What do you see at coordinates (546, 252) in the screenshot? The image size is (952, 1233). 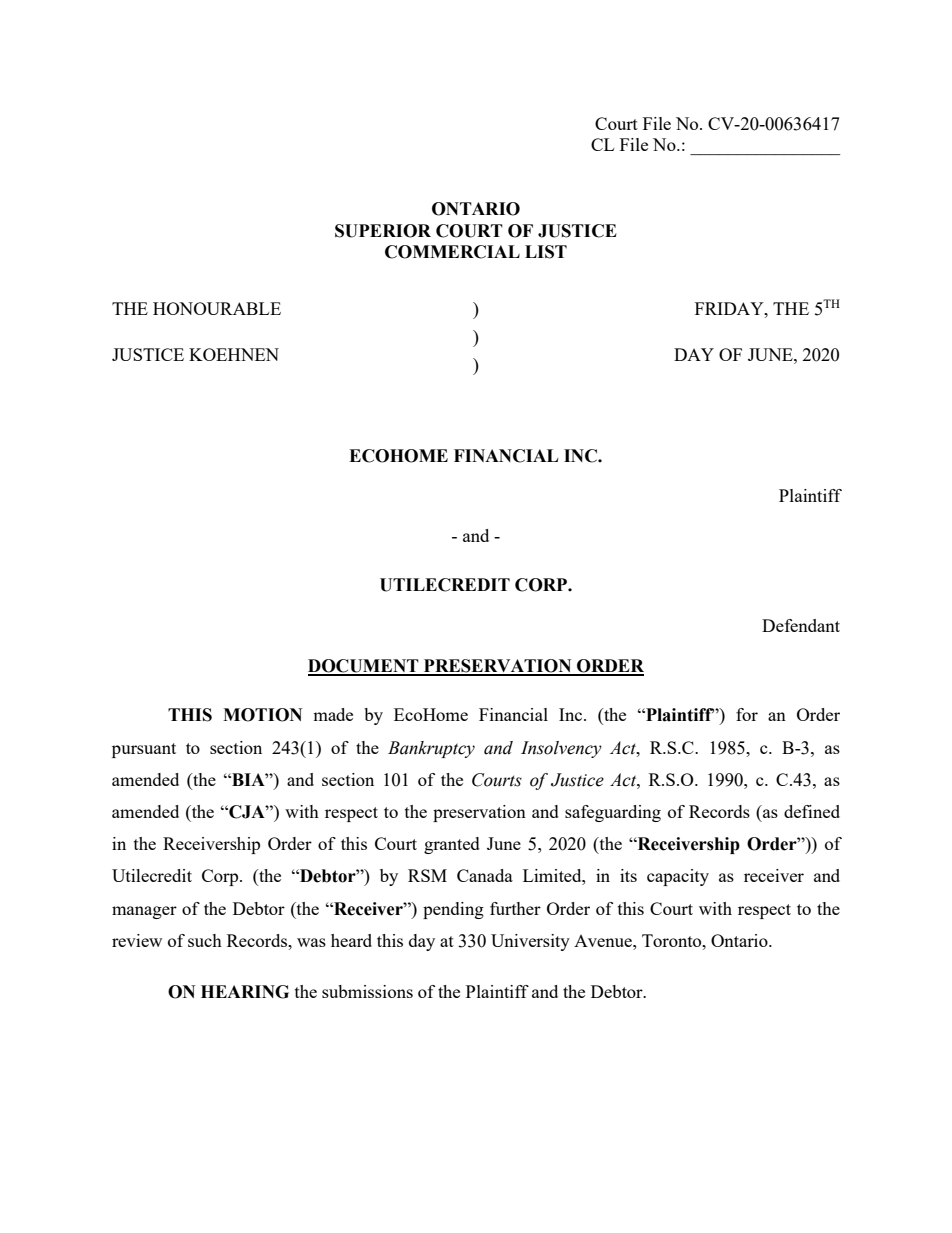 I see `LIST` at bounding box center [546, 252].
